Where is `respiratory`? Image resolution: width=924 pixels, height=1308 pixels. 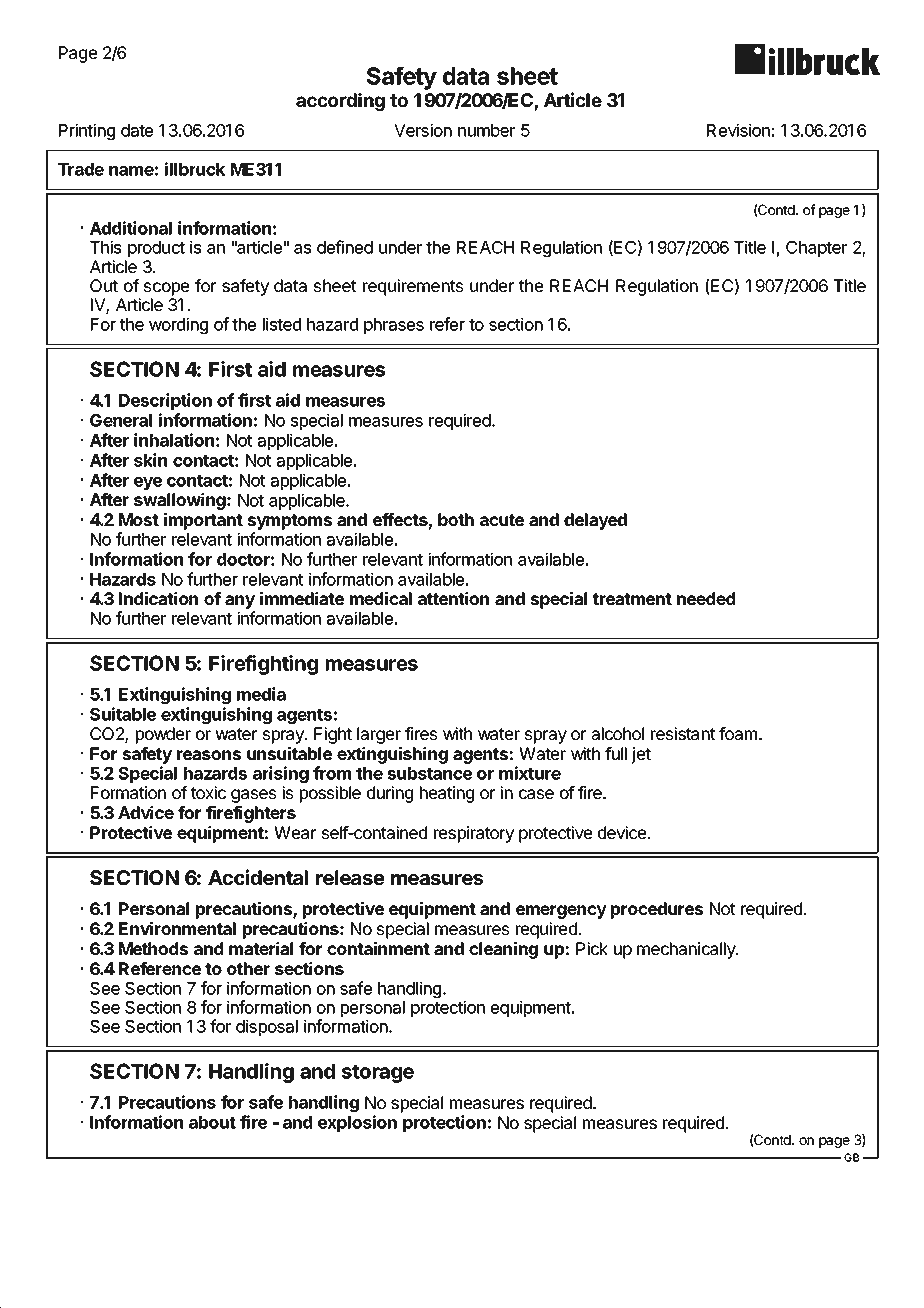 respiratory is located at coordinates (474, 834).
